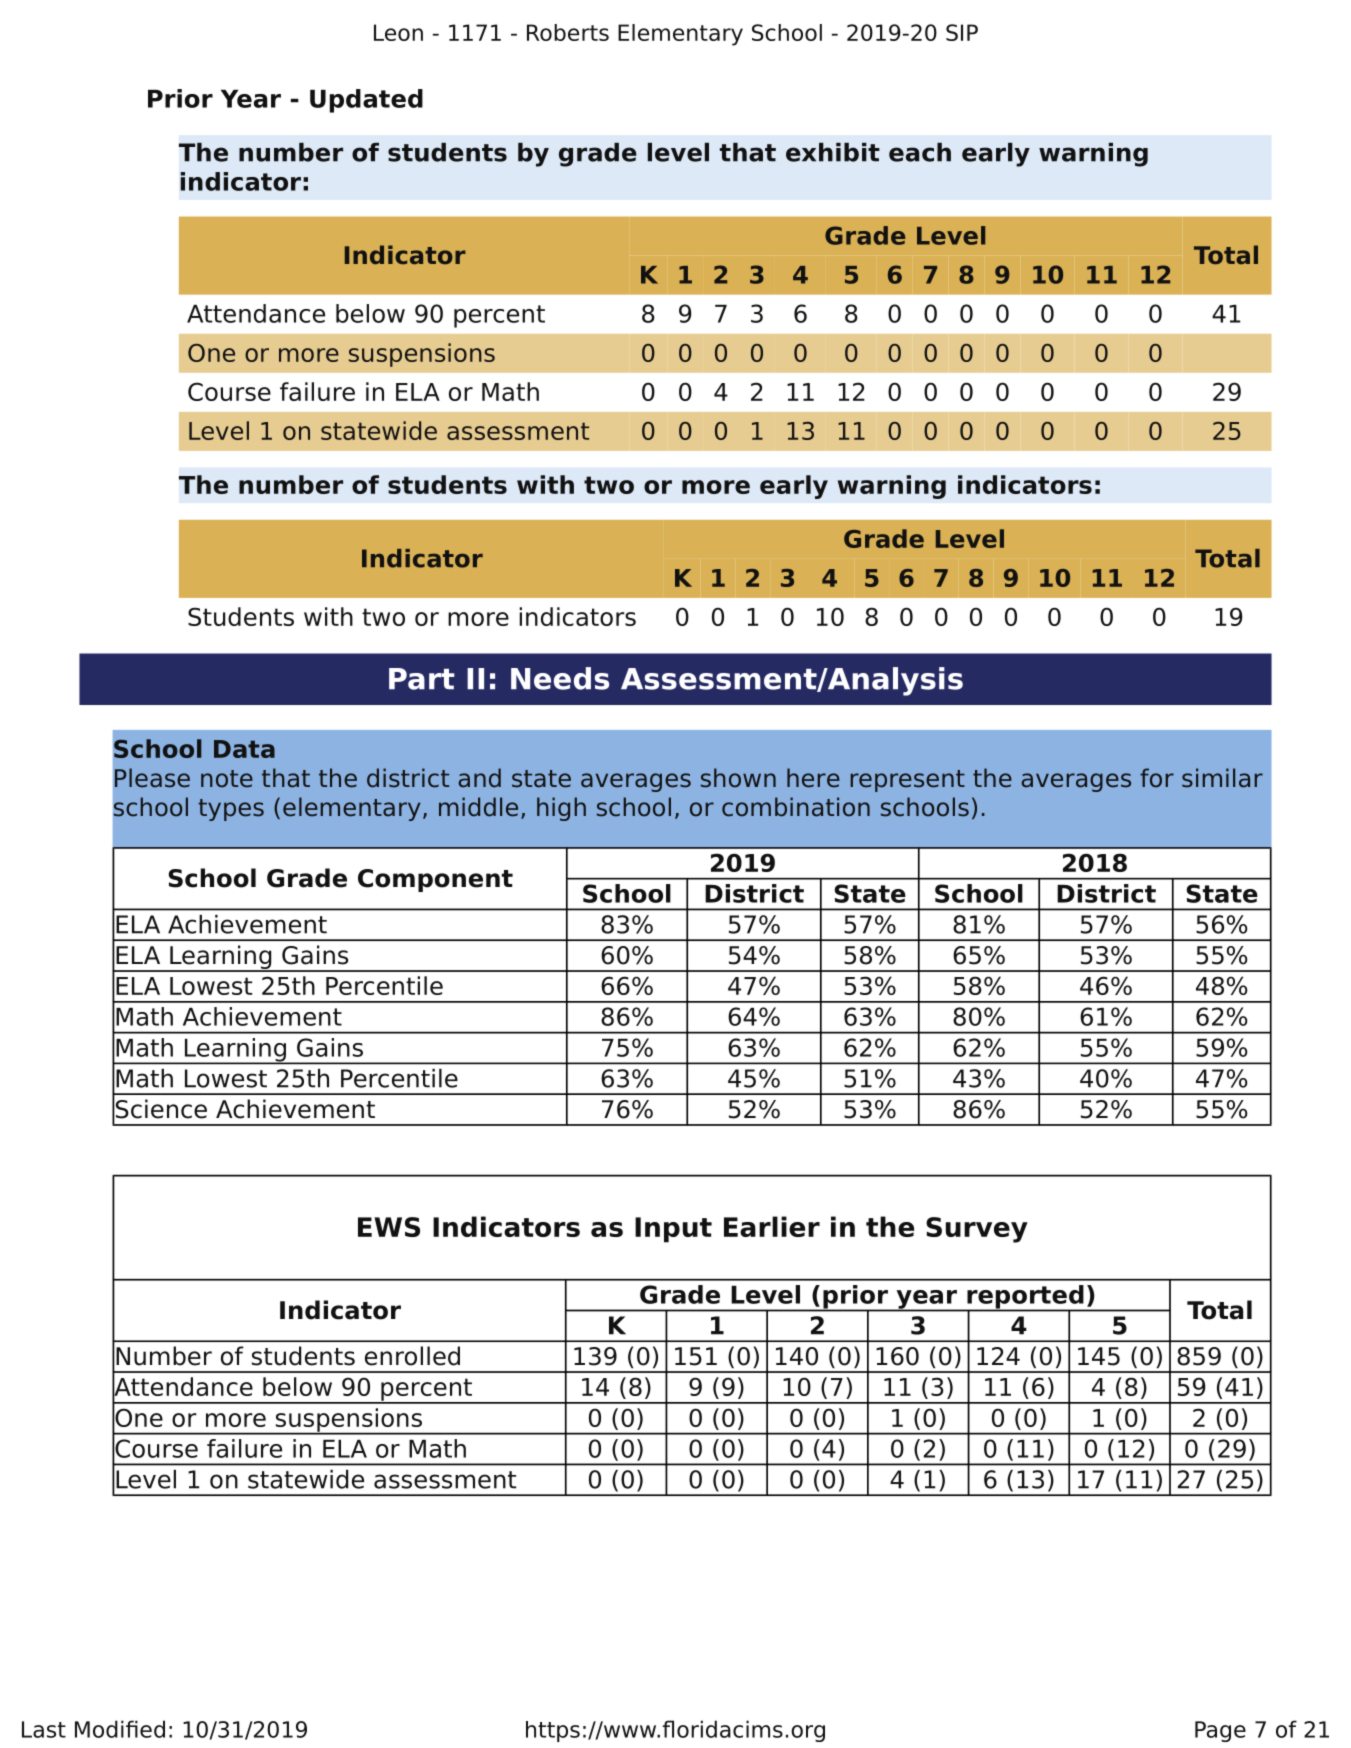 Image resolution: width=1351 pixels, height=1748 pixels. I want to click on for, so click(1157, 778).
